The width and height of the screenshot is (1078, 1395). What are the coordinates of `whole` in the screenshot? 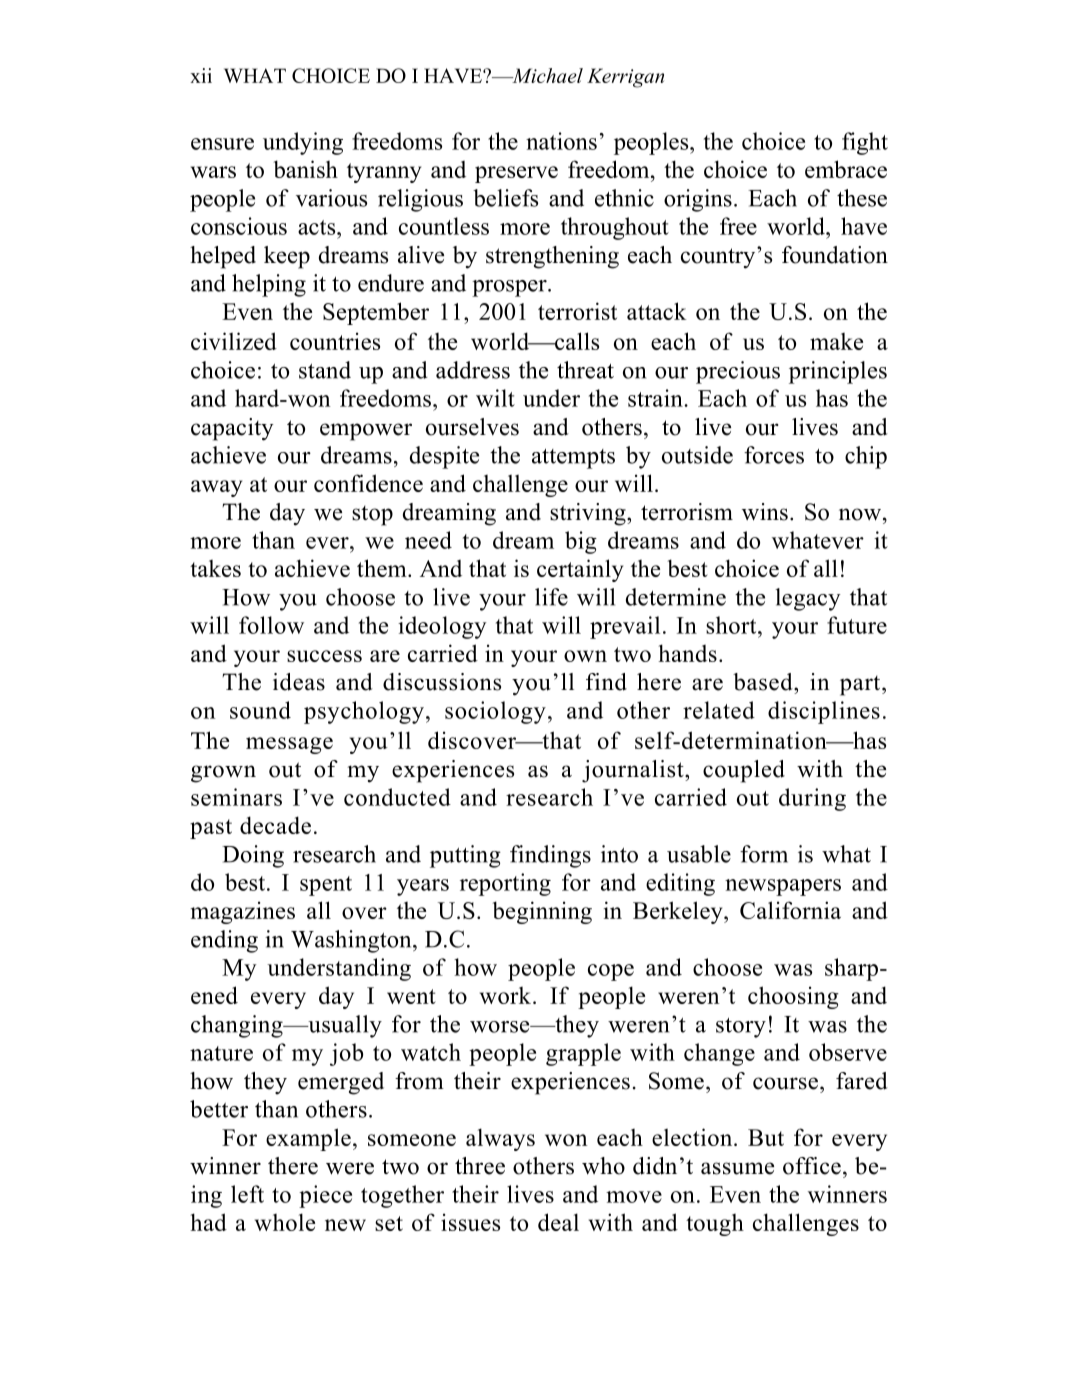 It's located at (285, 1222).
